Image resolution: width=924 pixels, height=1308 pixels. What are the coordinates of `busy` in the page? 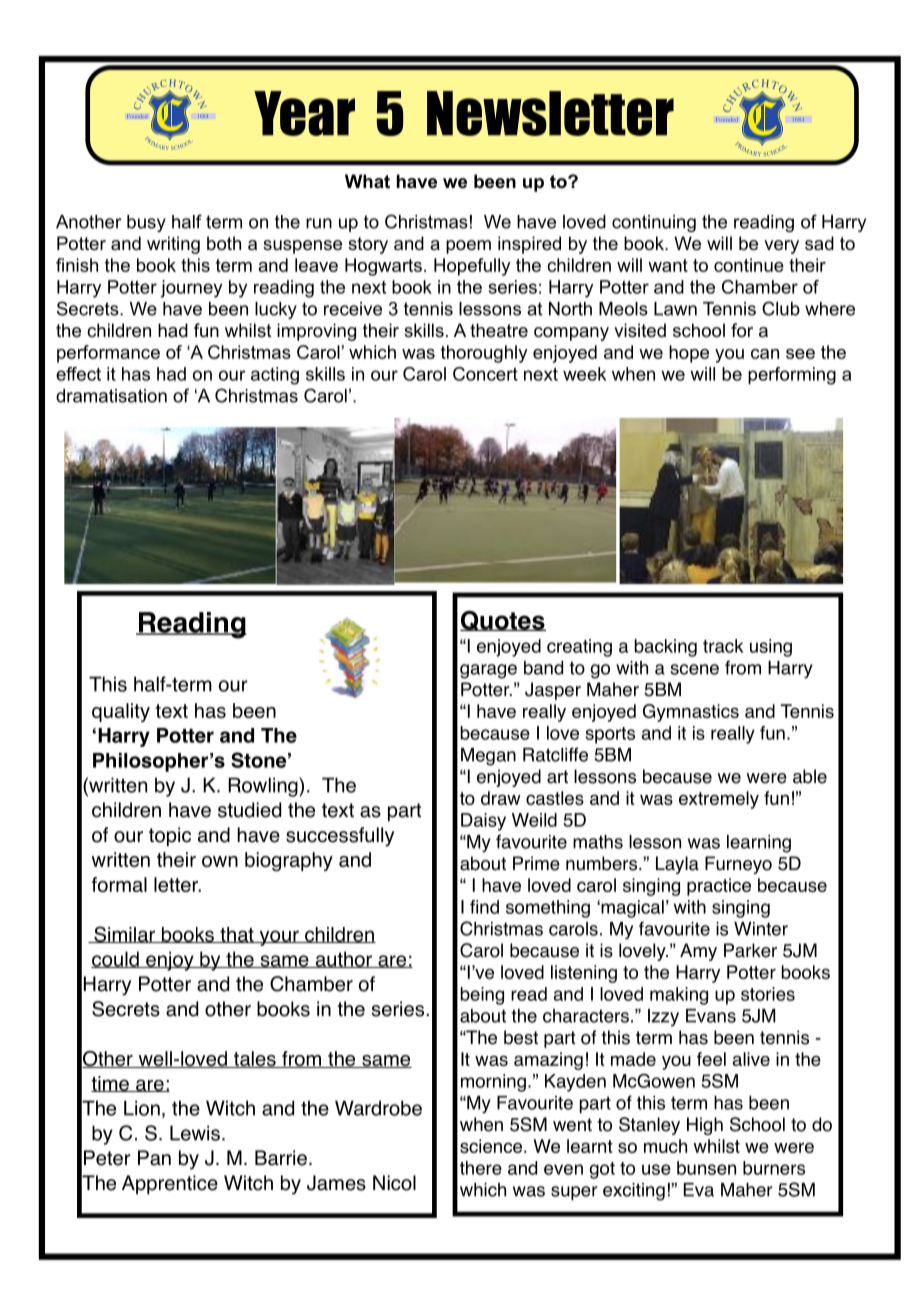 It's located at (146, 223).
